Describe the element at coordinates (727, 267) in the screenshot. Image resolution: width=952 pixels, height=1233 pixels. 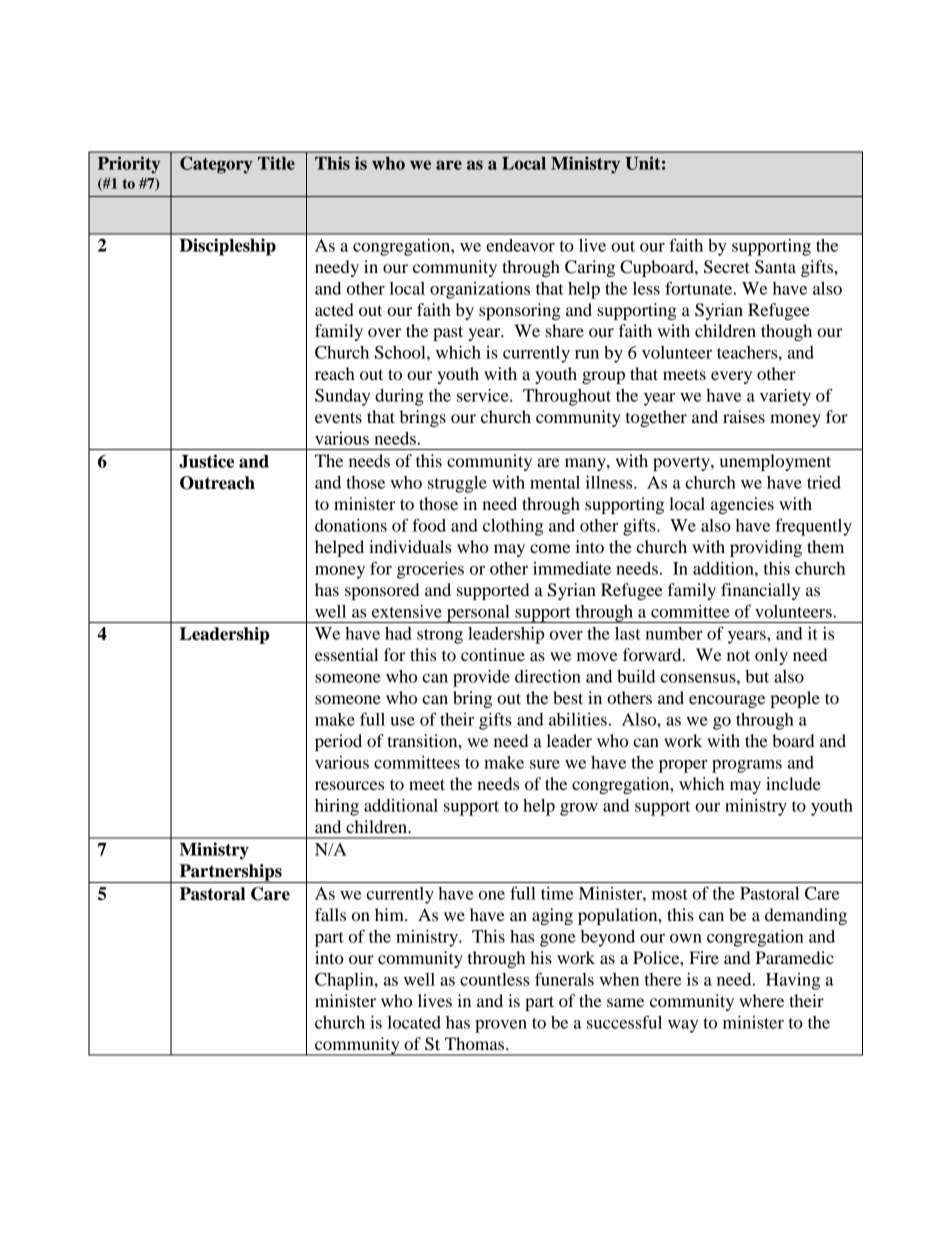
I see `Secret` at that location.
